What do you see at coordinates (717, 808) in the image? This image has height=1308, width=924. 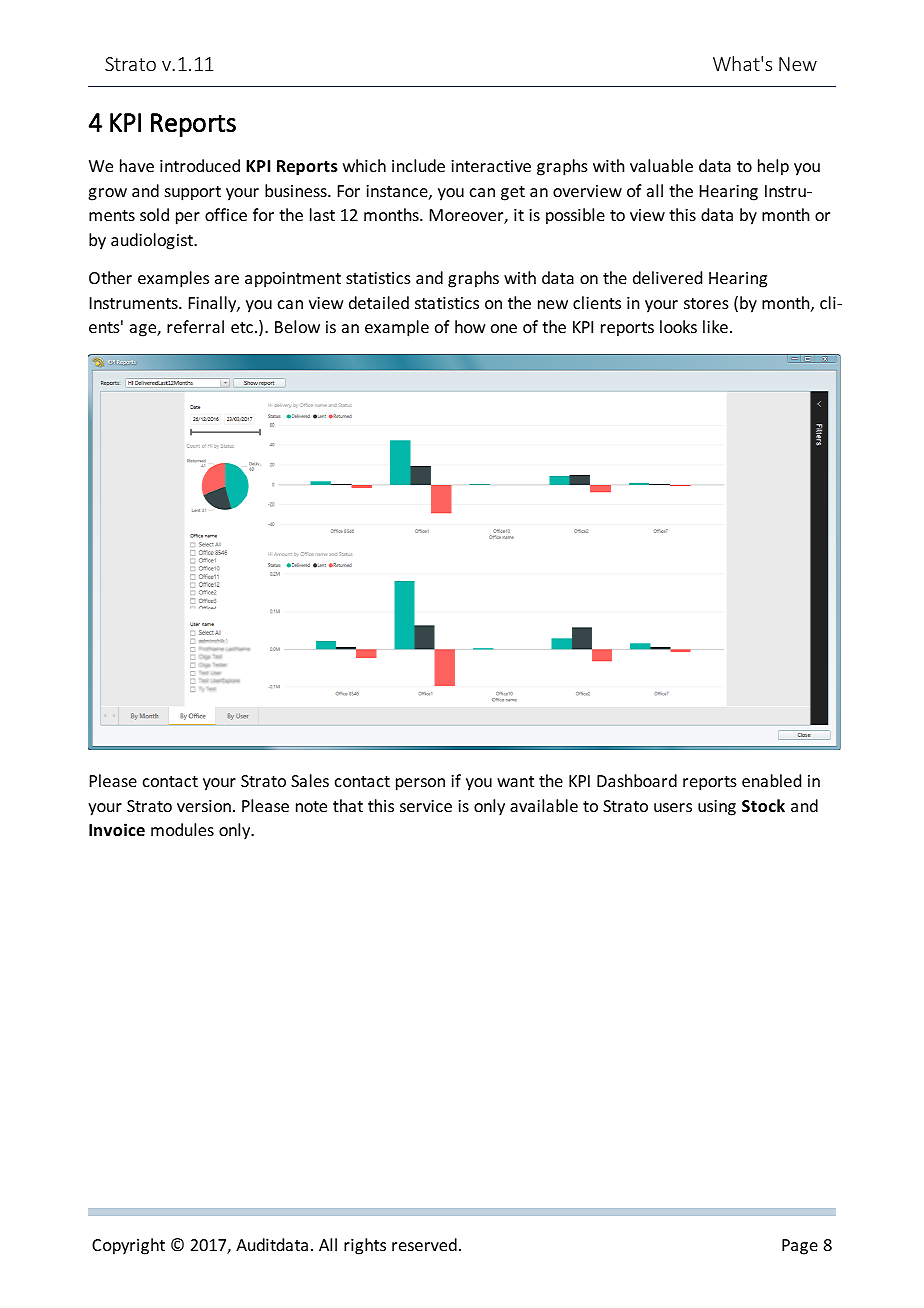 I see `using` at bounding box center [717, 808].
